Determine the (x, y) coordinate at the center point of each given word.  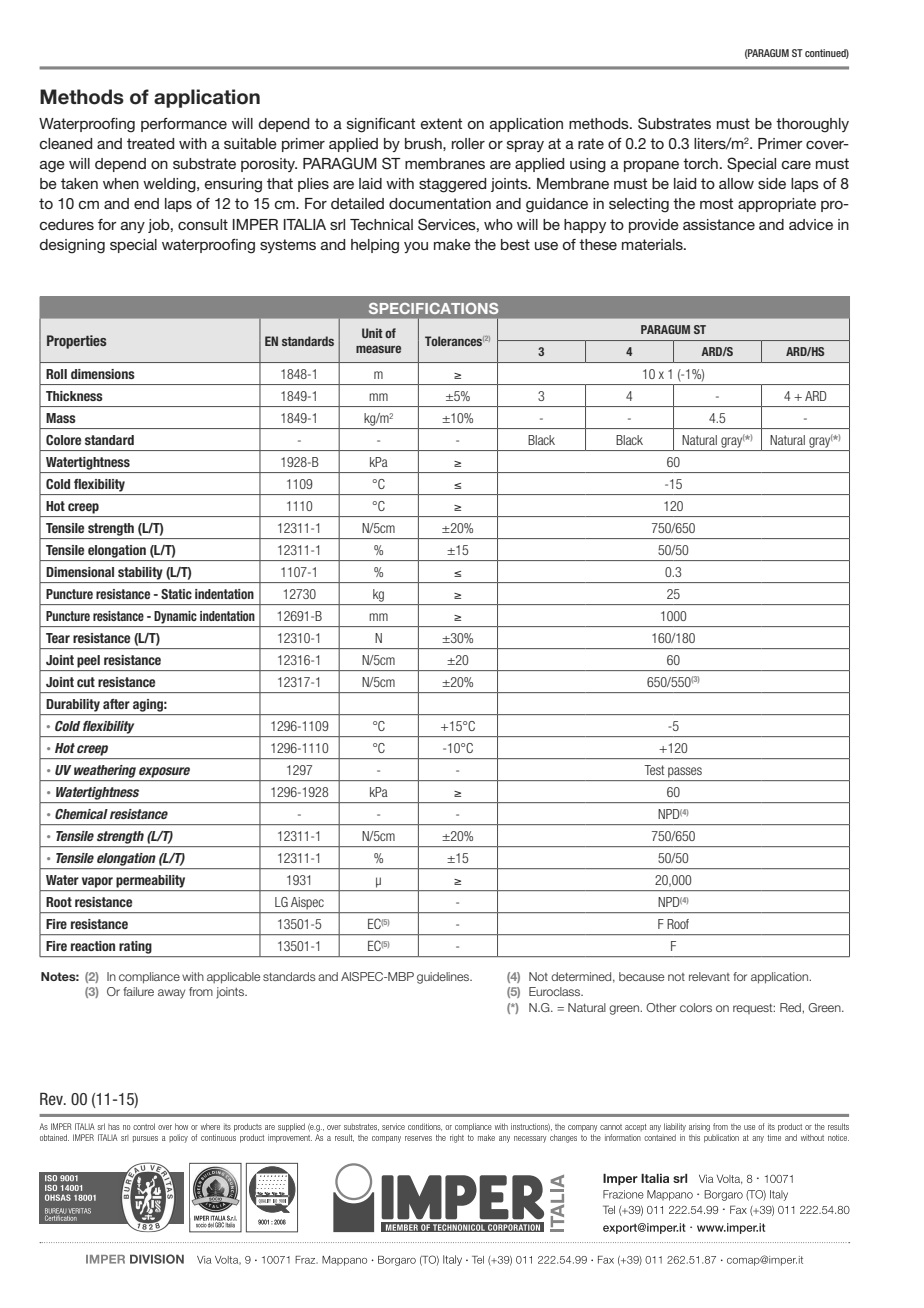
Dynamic (175, 617)
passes (685, 772)
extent (441, 123)
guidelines (444, 978)
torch (700, 163)
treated (150, 143)
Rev (52, 1098)
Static (176, 594)
